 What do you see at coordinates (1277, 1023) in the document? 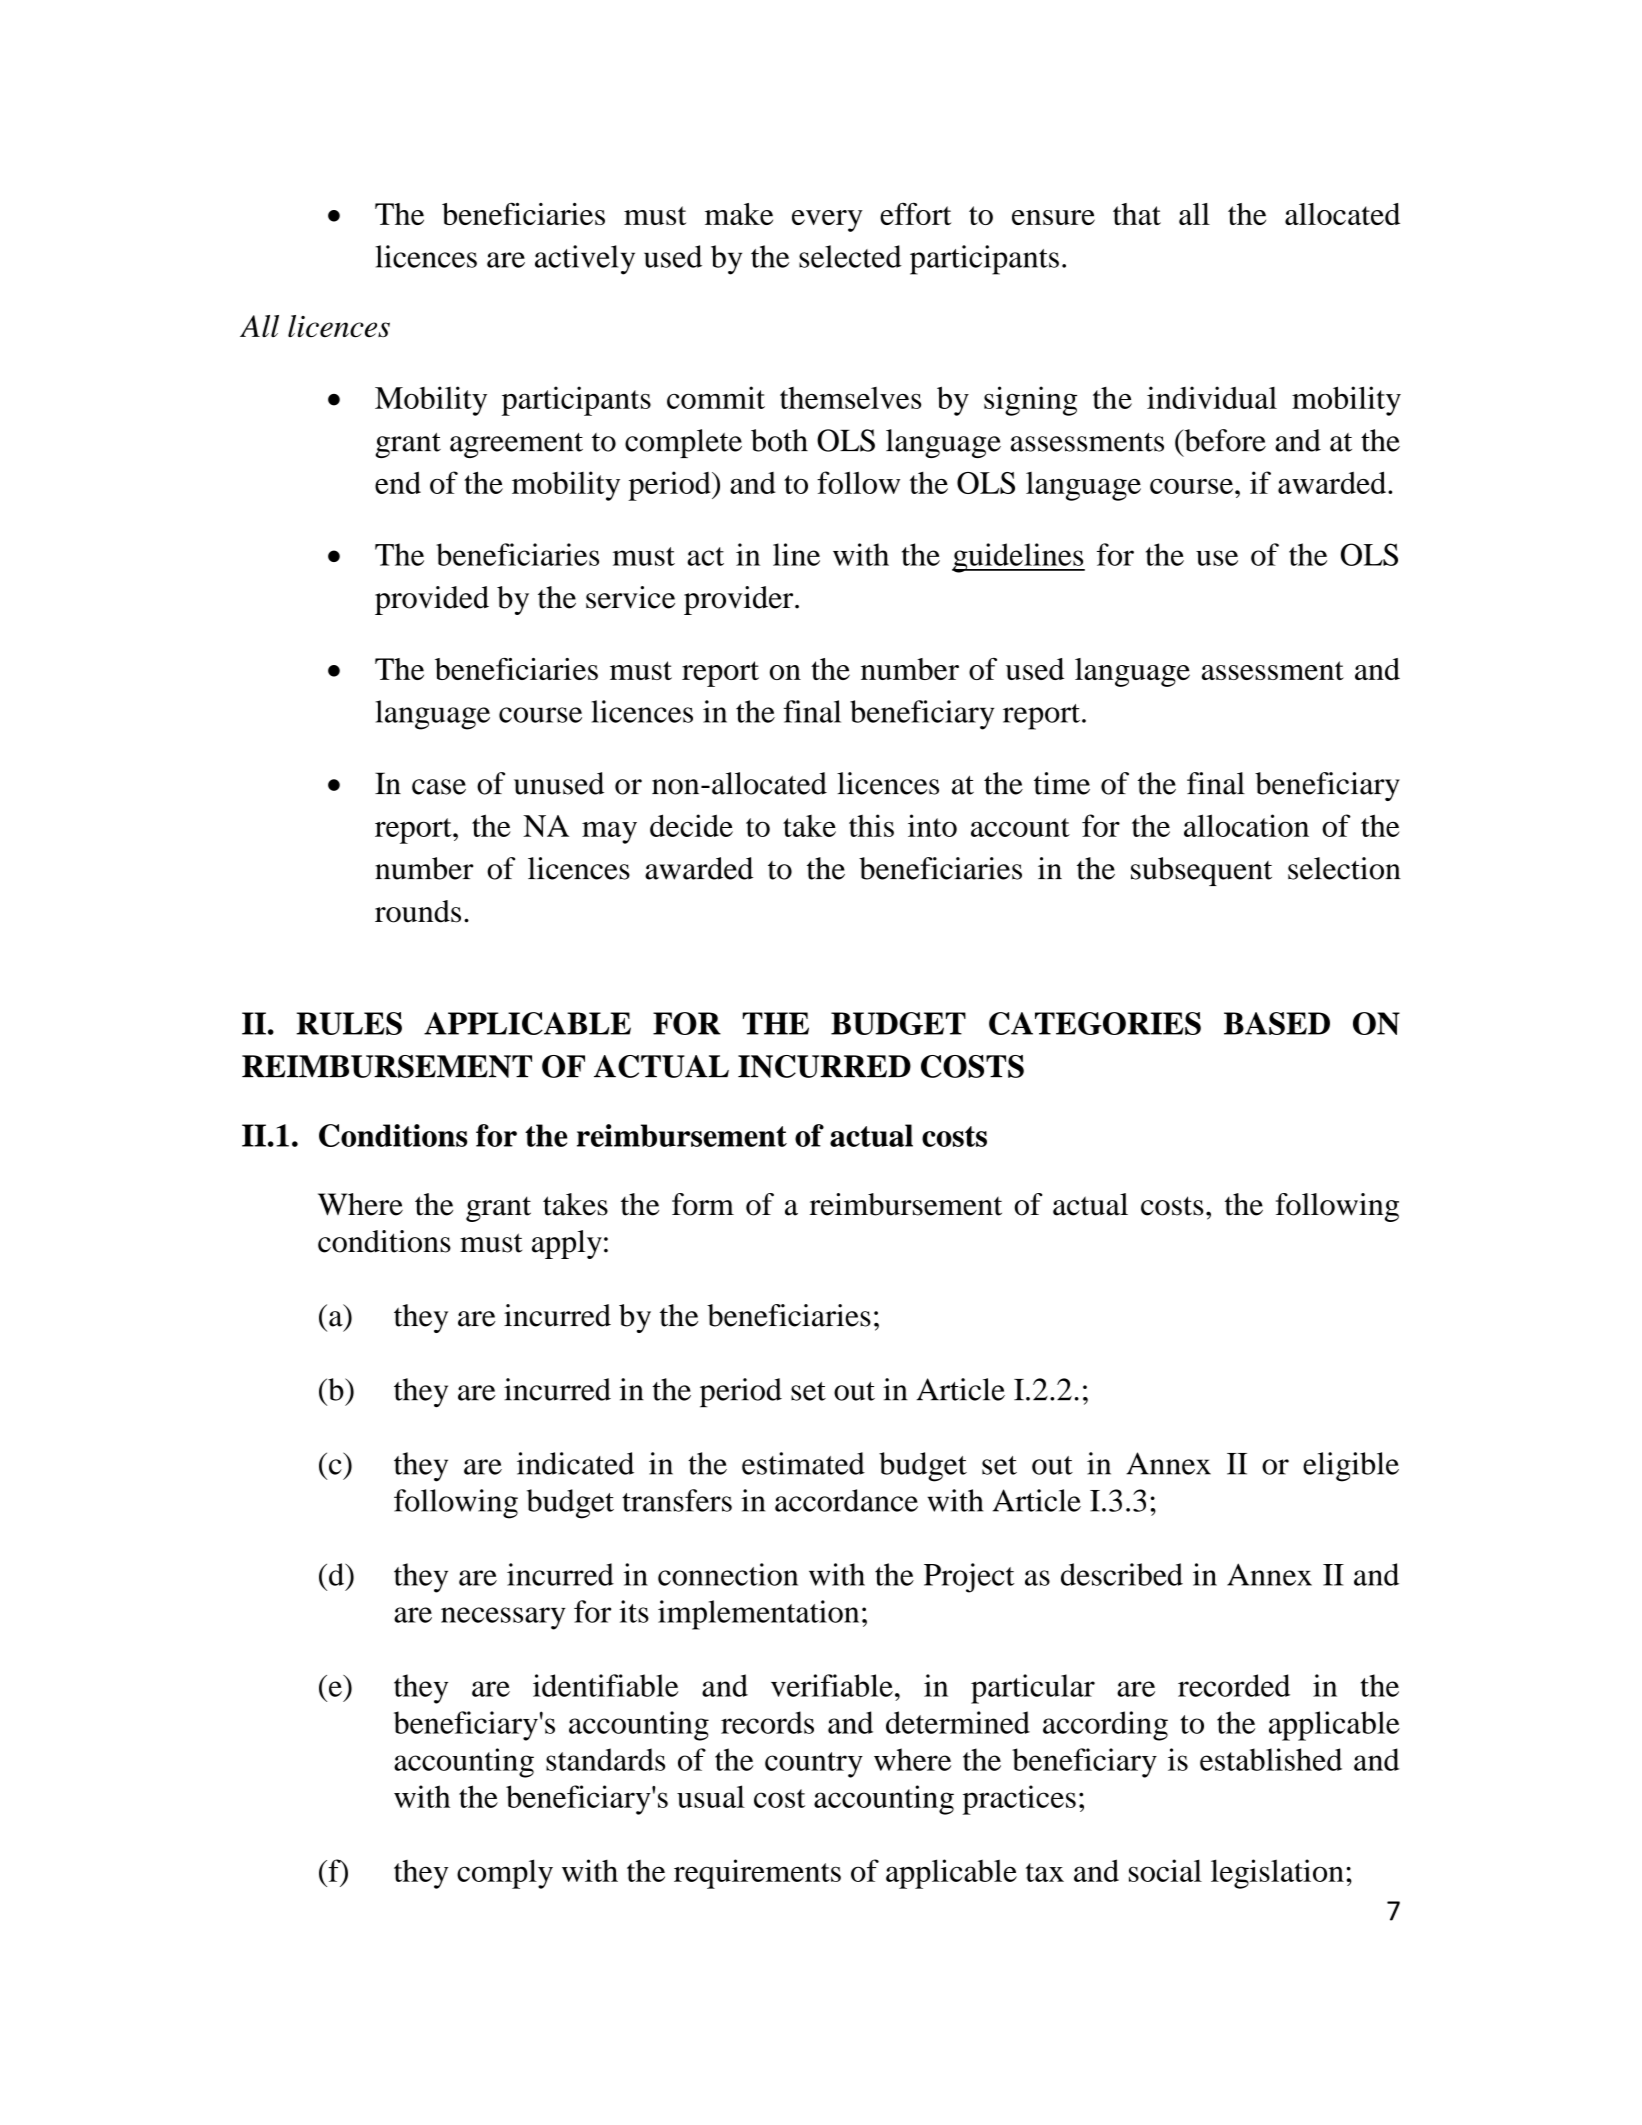
I see `BASED` at bounding box center [1277, 1023].
